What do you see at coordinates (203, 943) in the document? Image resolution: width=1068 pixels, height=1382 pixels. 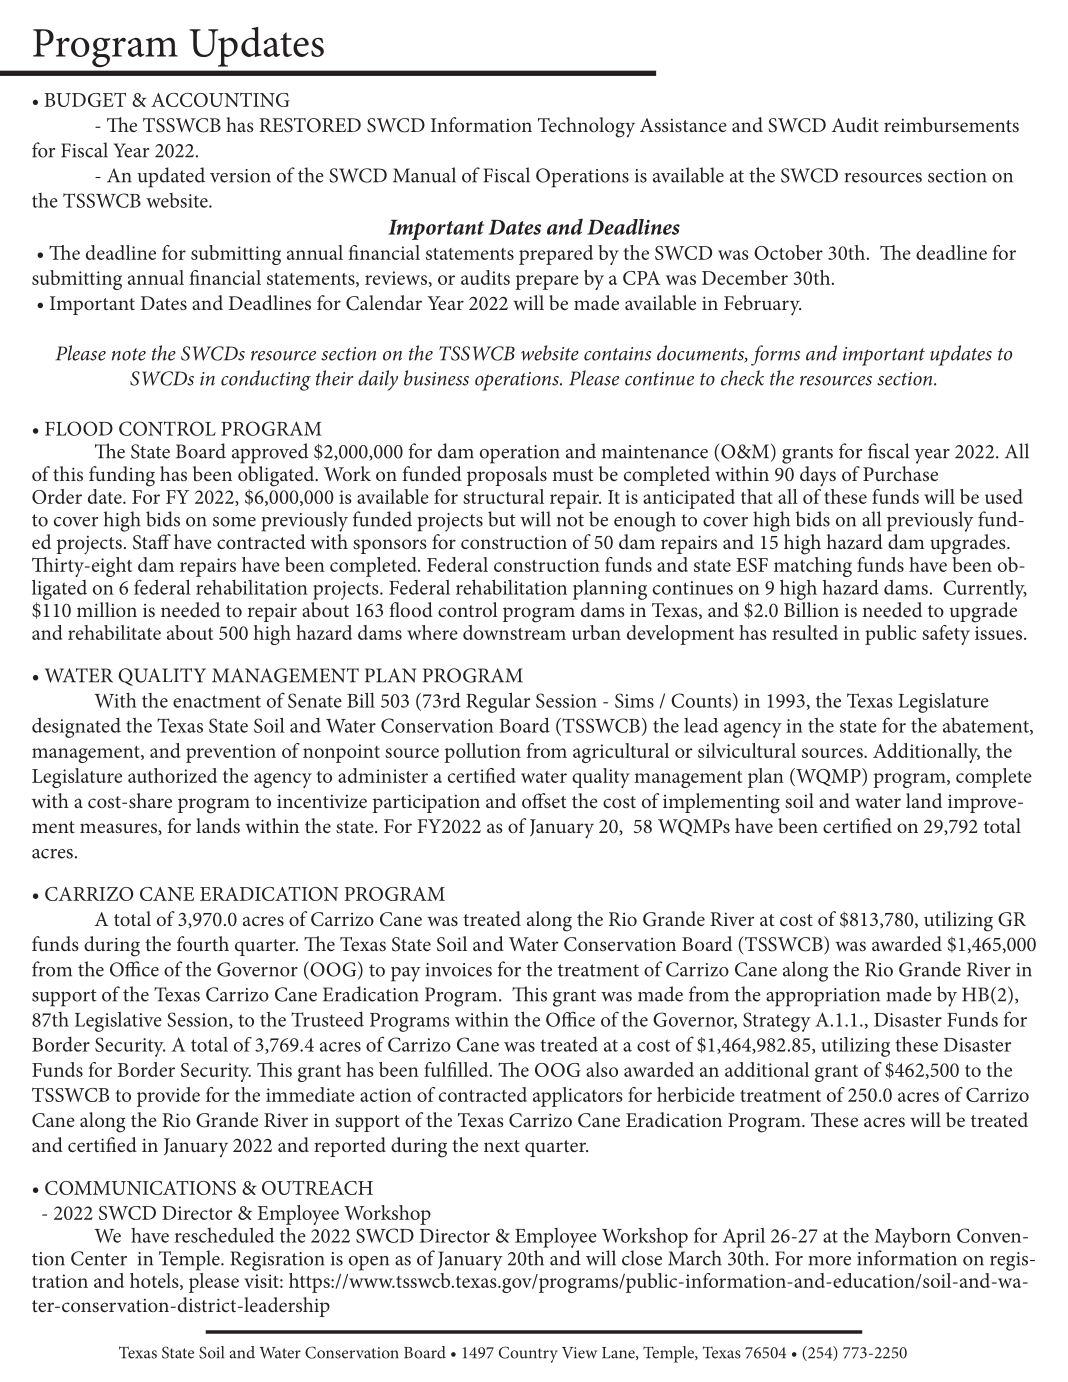 I see `fourth` at bounding box center [203, 943].
